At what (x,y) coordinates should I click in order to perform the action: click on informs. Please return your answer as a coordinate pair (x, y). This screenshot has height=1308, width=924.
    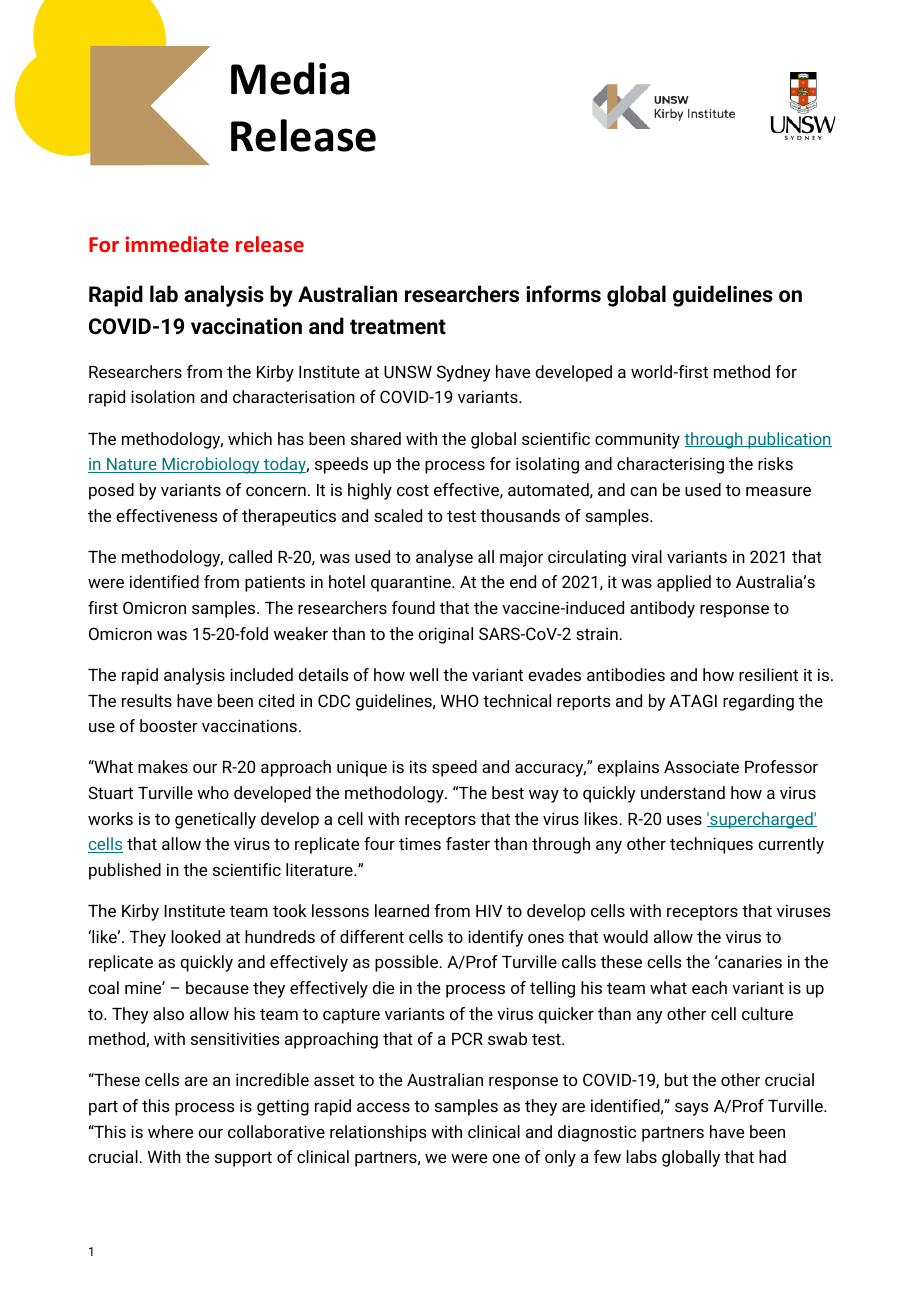
    Looking at the image, I should click on (563, 294).
